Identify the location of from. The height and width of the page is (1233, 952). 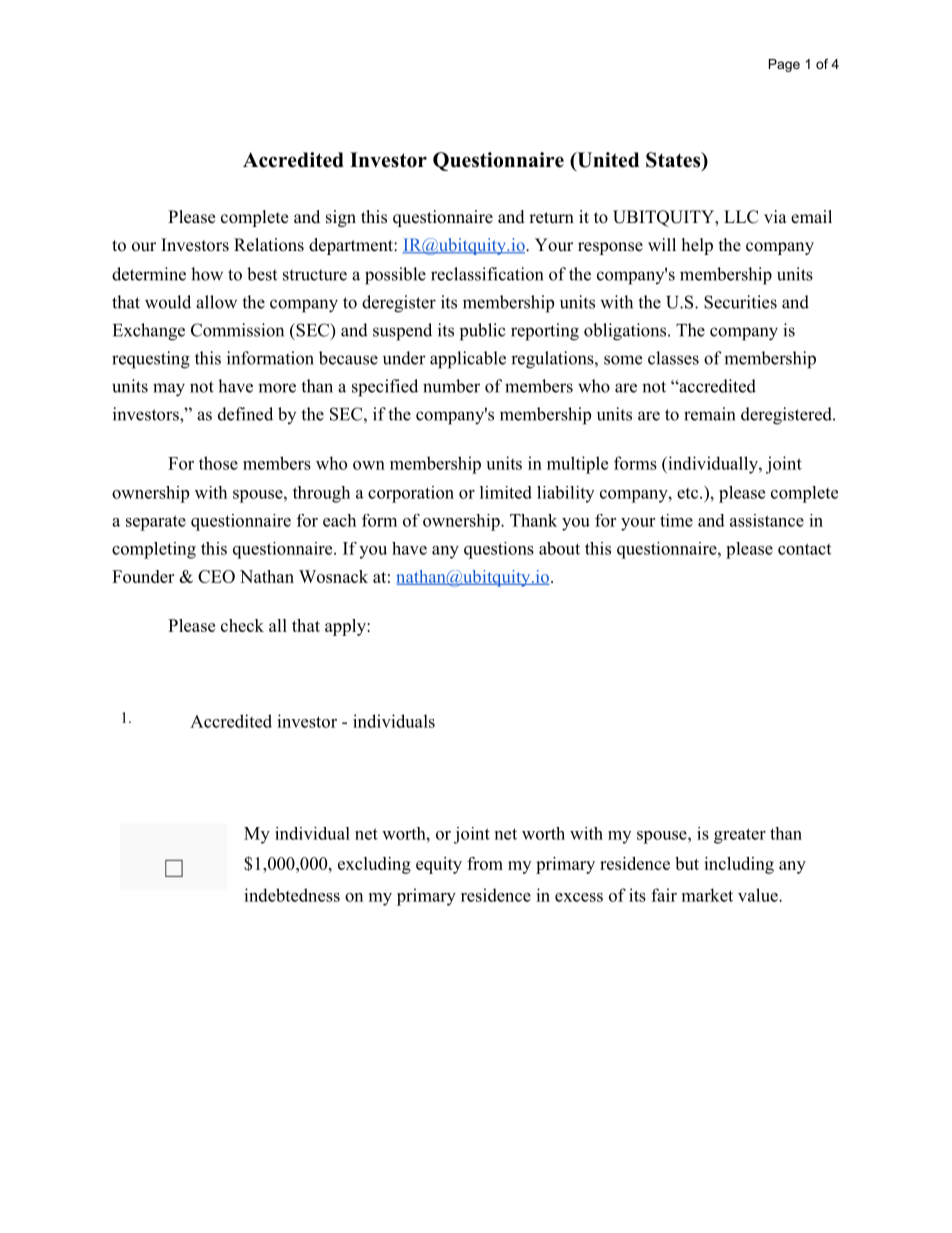
(485, 863).
